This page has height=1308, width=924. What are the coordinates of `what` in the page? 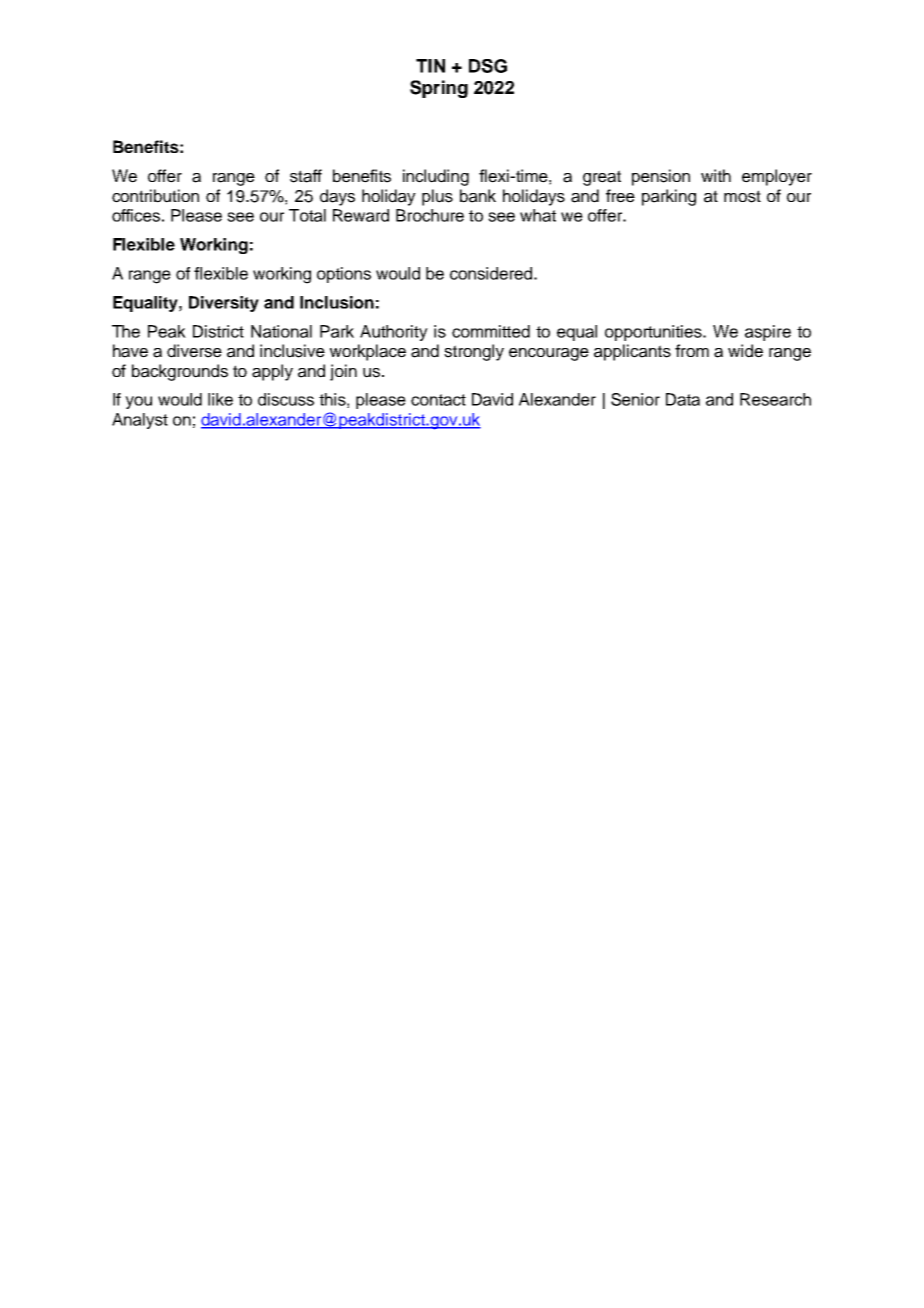 It's located at (538, 215).
